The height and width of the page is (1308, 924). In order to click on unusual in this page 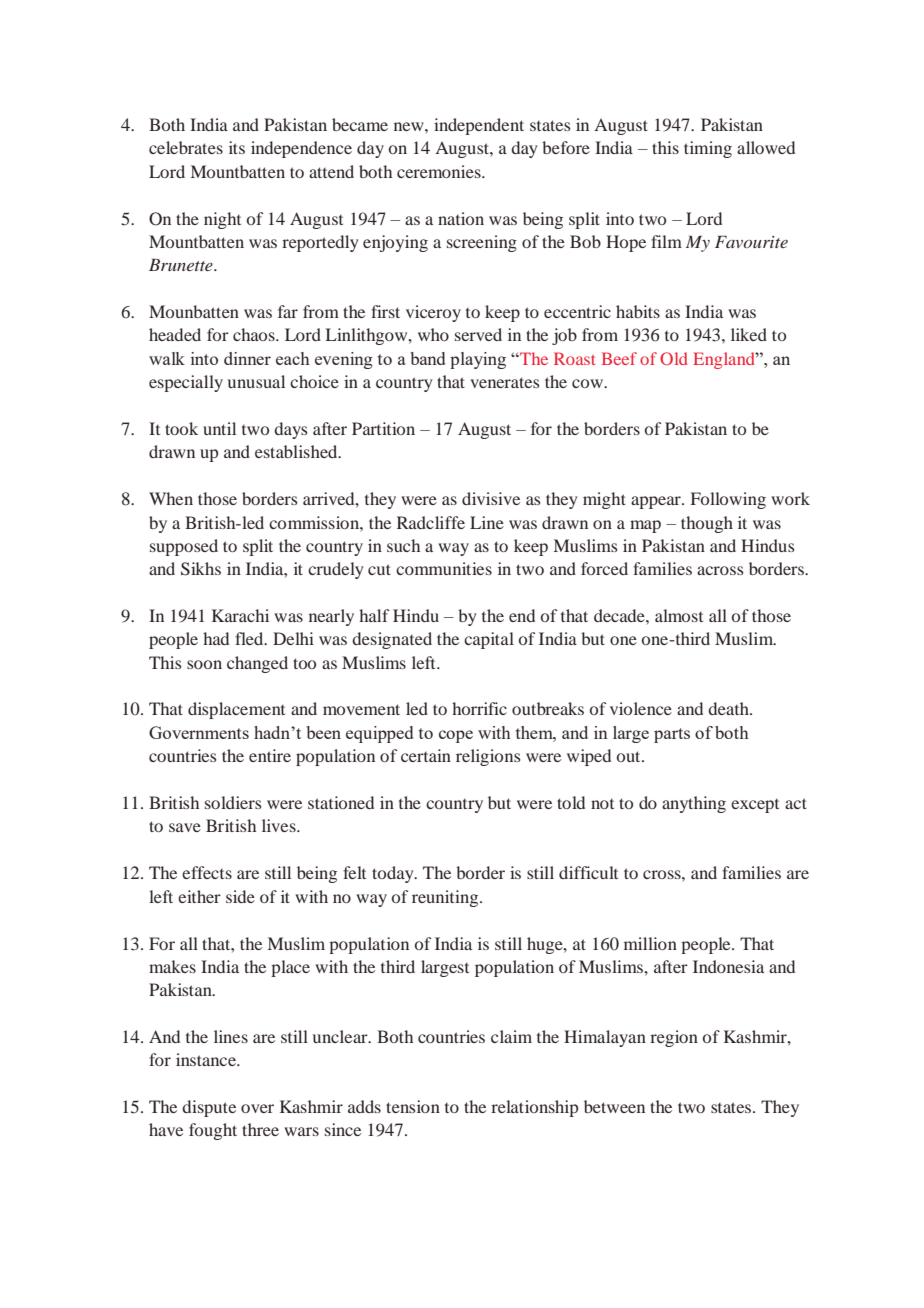, I will do `click(256, 381)`.
